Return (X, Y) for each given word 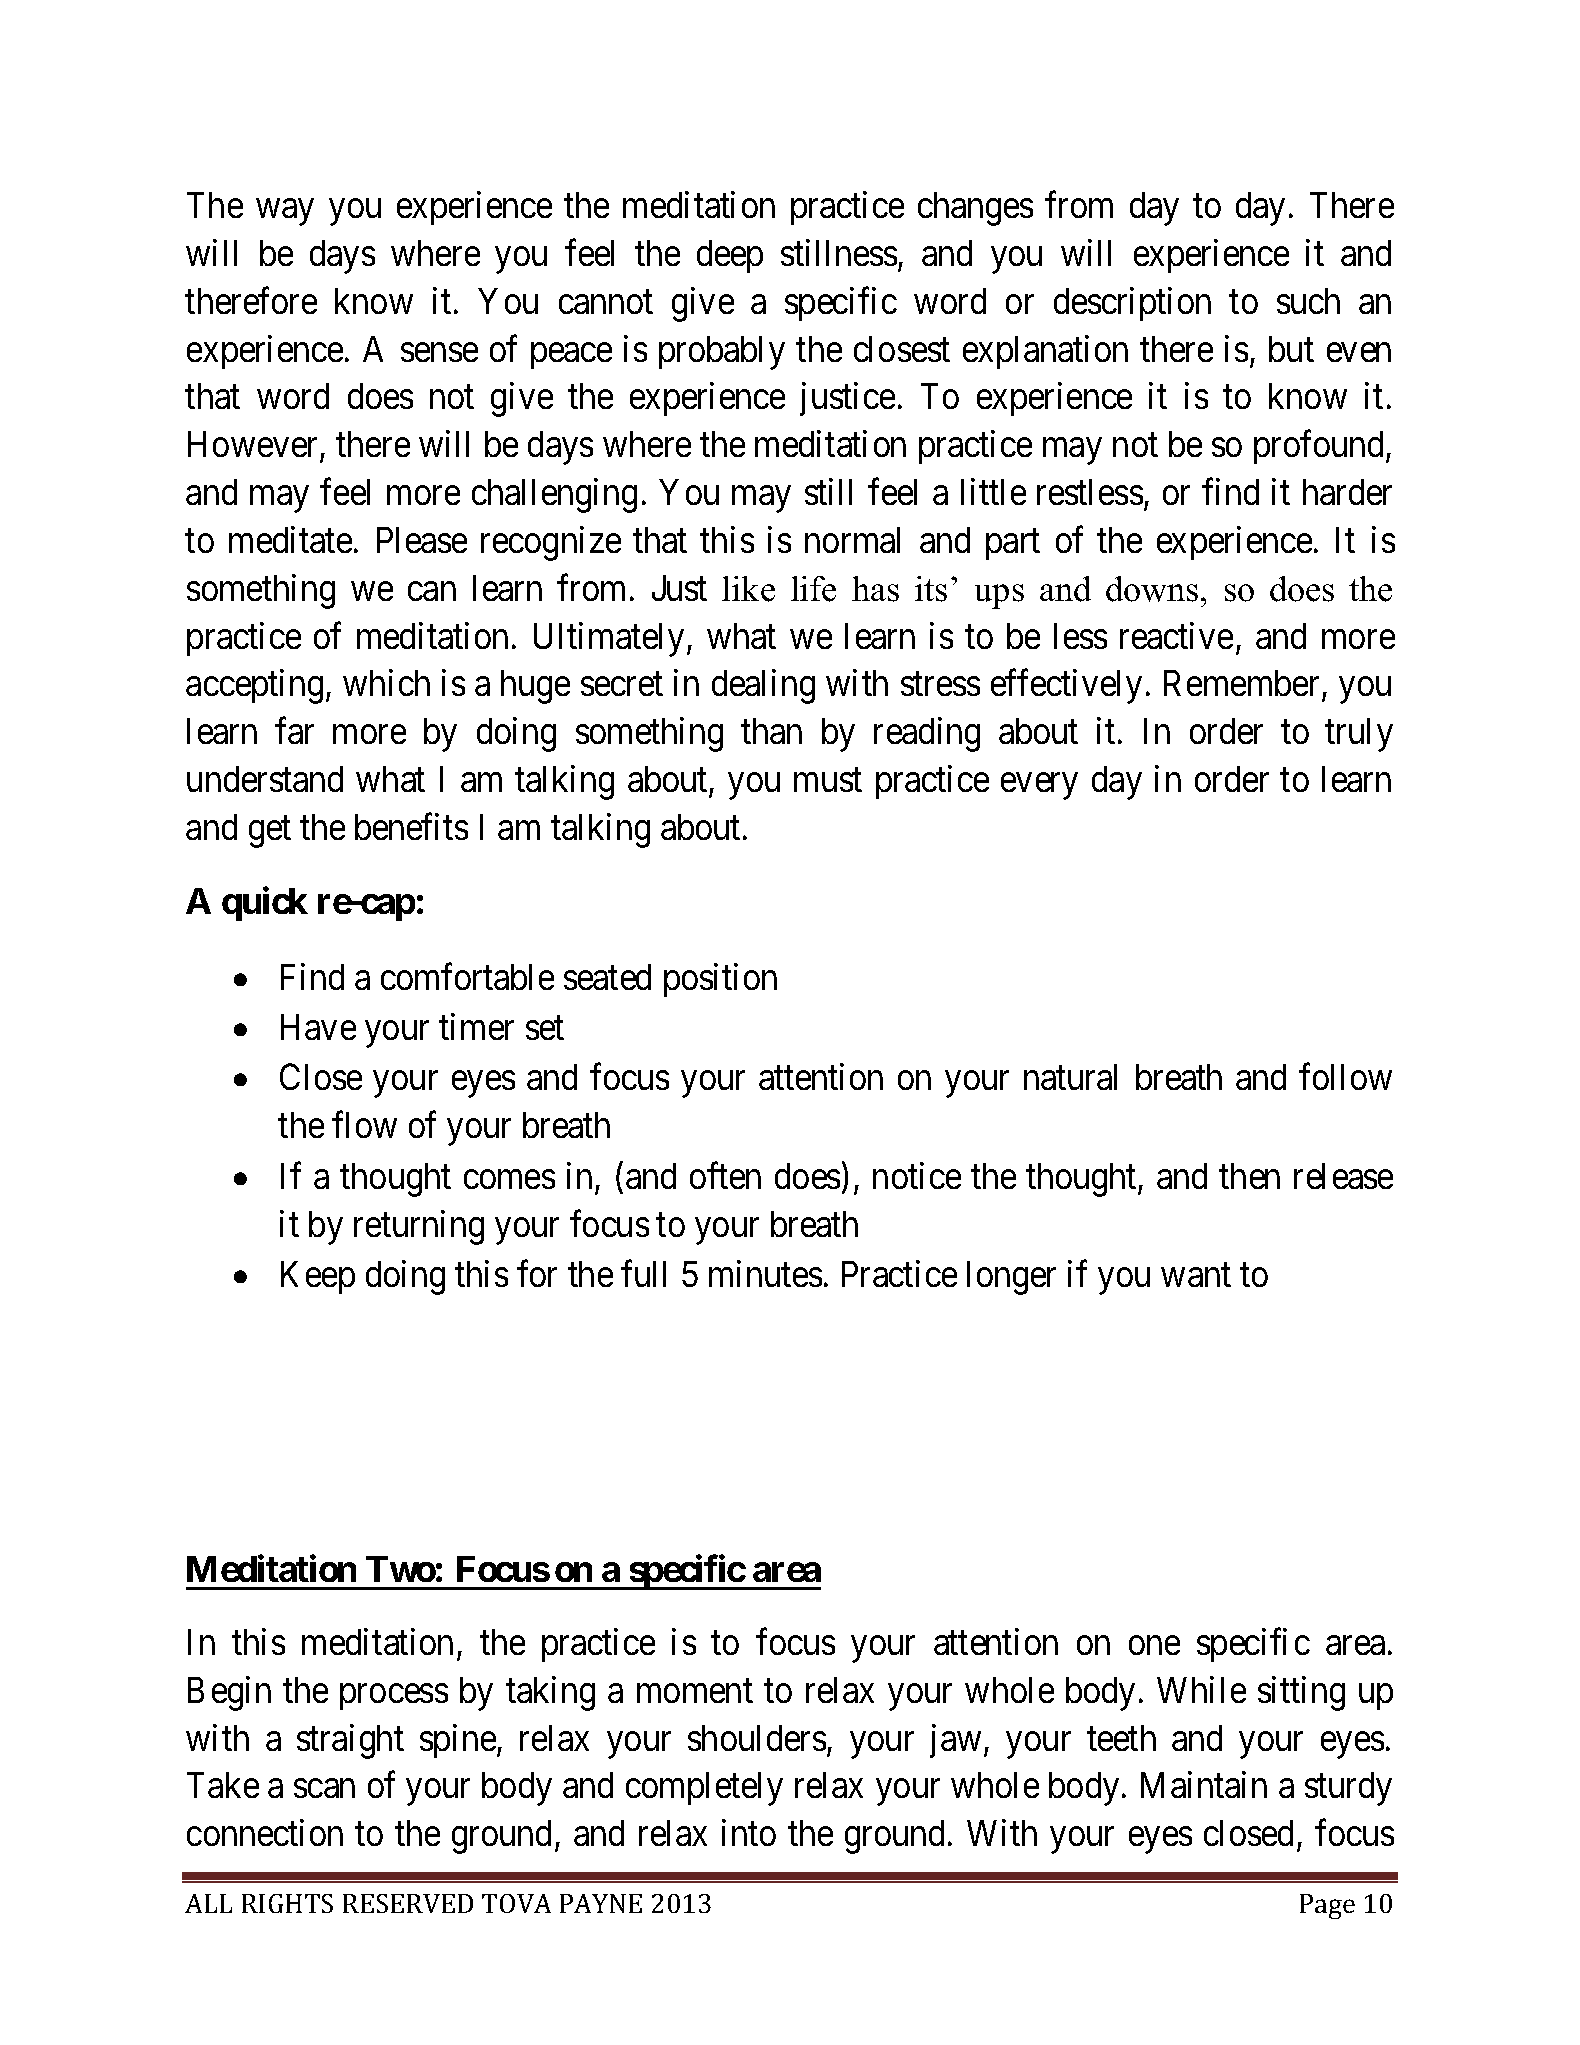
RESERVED (408, 1903)
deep (730, 256)
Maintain (1204, 1785)
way (285, 213)
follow (1345, 1077)
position (720, 980)
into (749, 1833)
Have (318, 1027)
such (1308, 301)
